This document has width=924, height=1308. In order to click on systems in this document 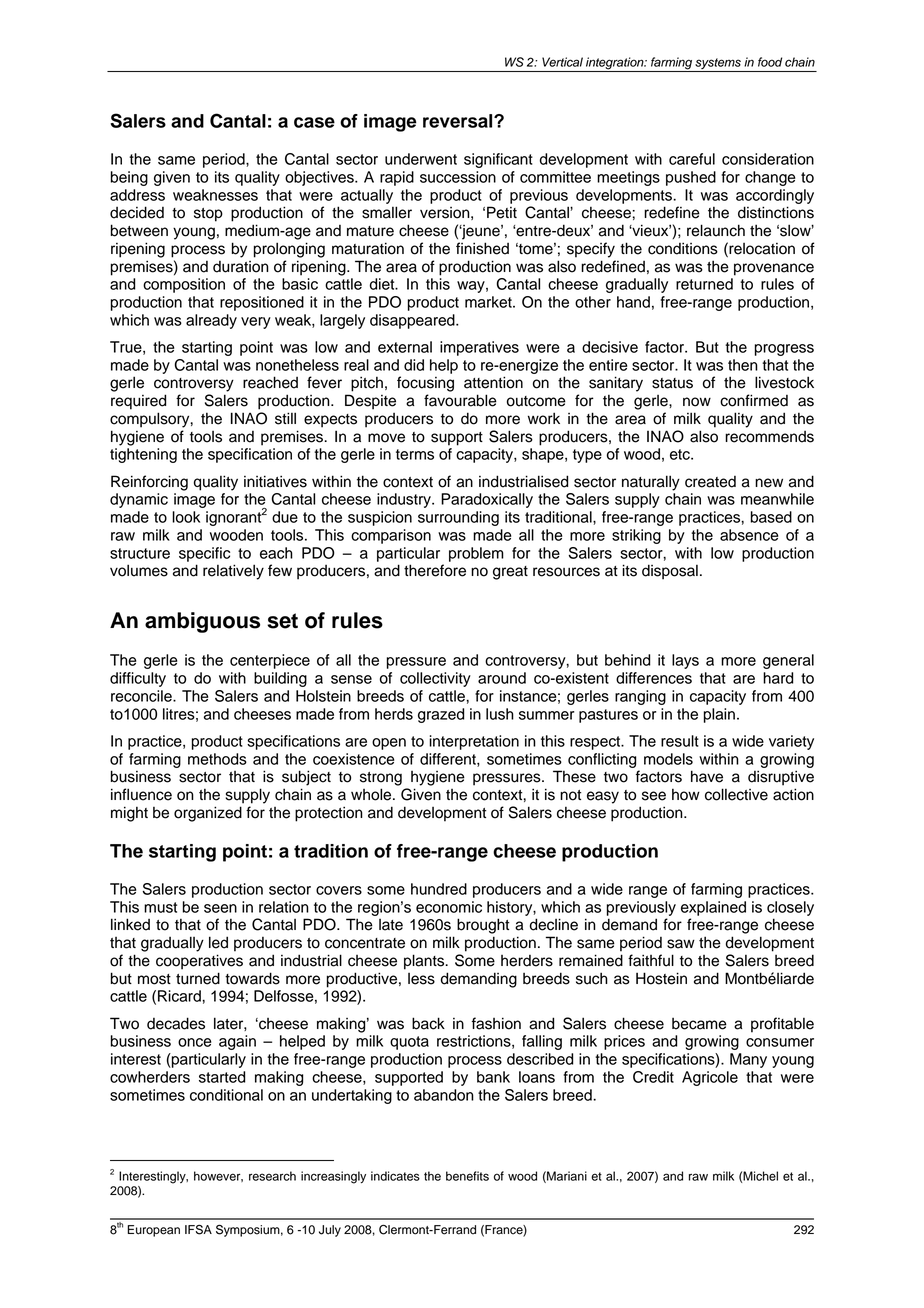, I will do `click(718, 65)`.
